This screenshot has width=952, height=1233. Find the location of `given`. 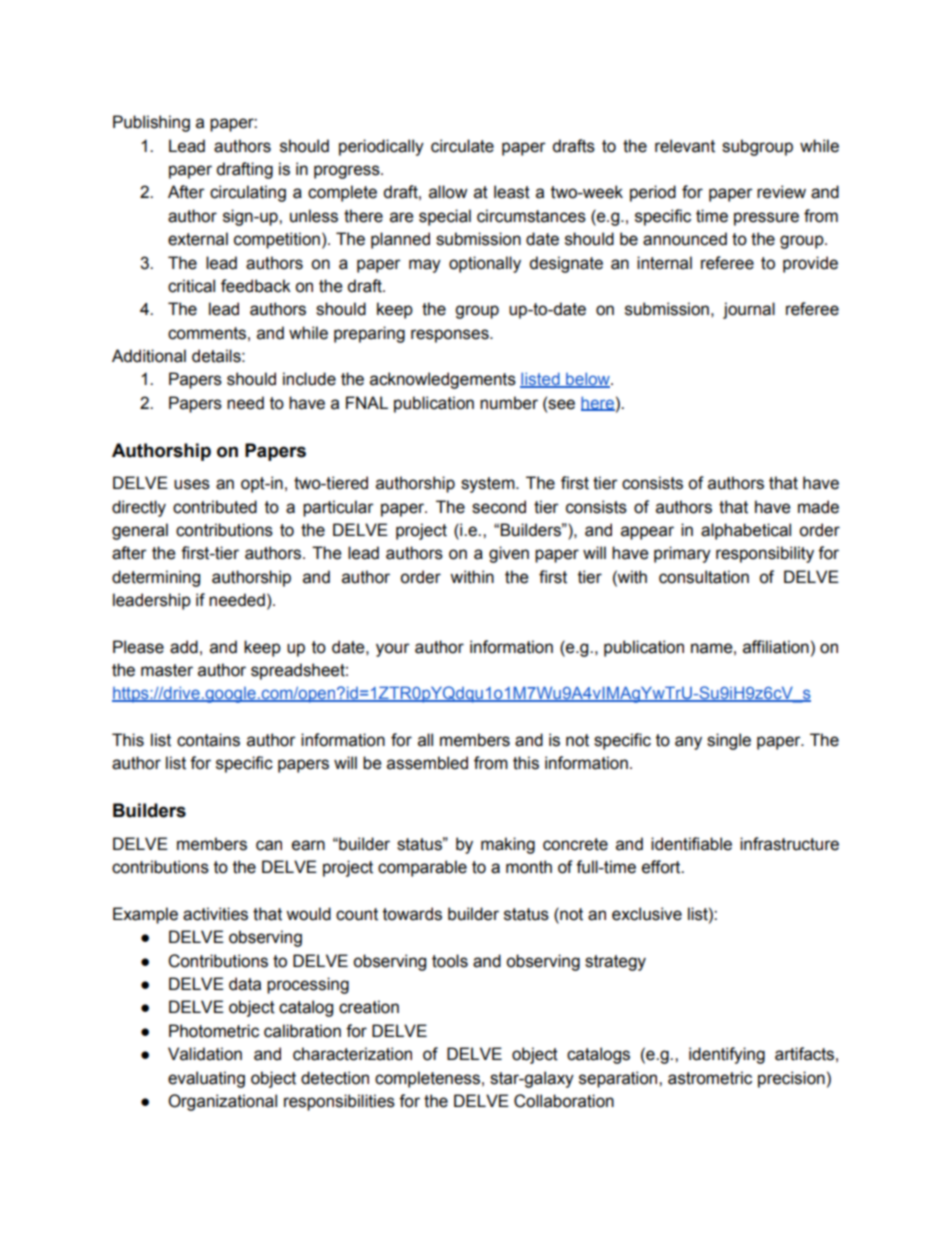

given is located at coordinates (509, 554).
